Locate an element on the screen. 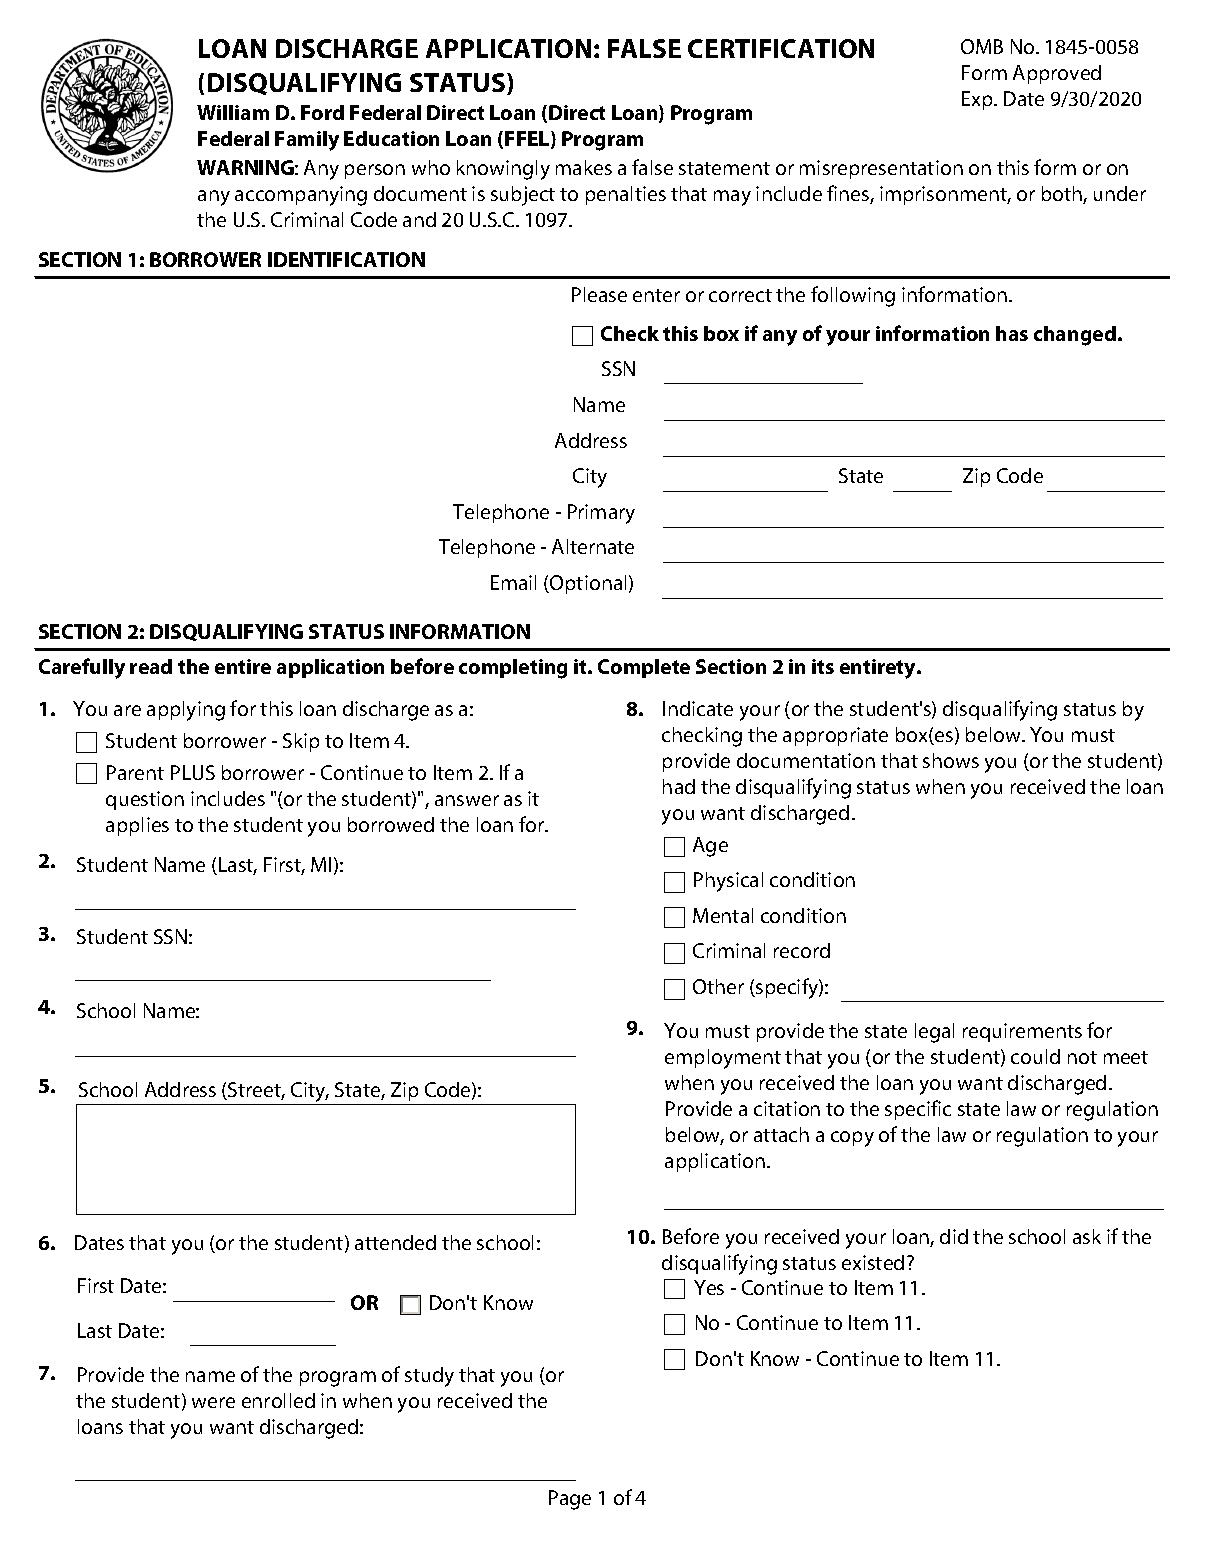 Image resolution: width=1205 pixels, height=1560 pixels. has is located at coordinates (1012, 333).
